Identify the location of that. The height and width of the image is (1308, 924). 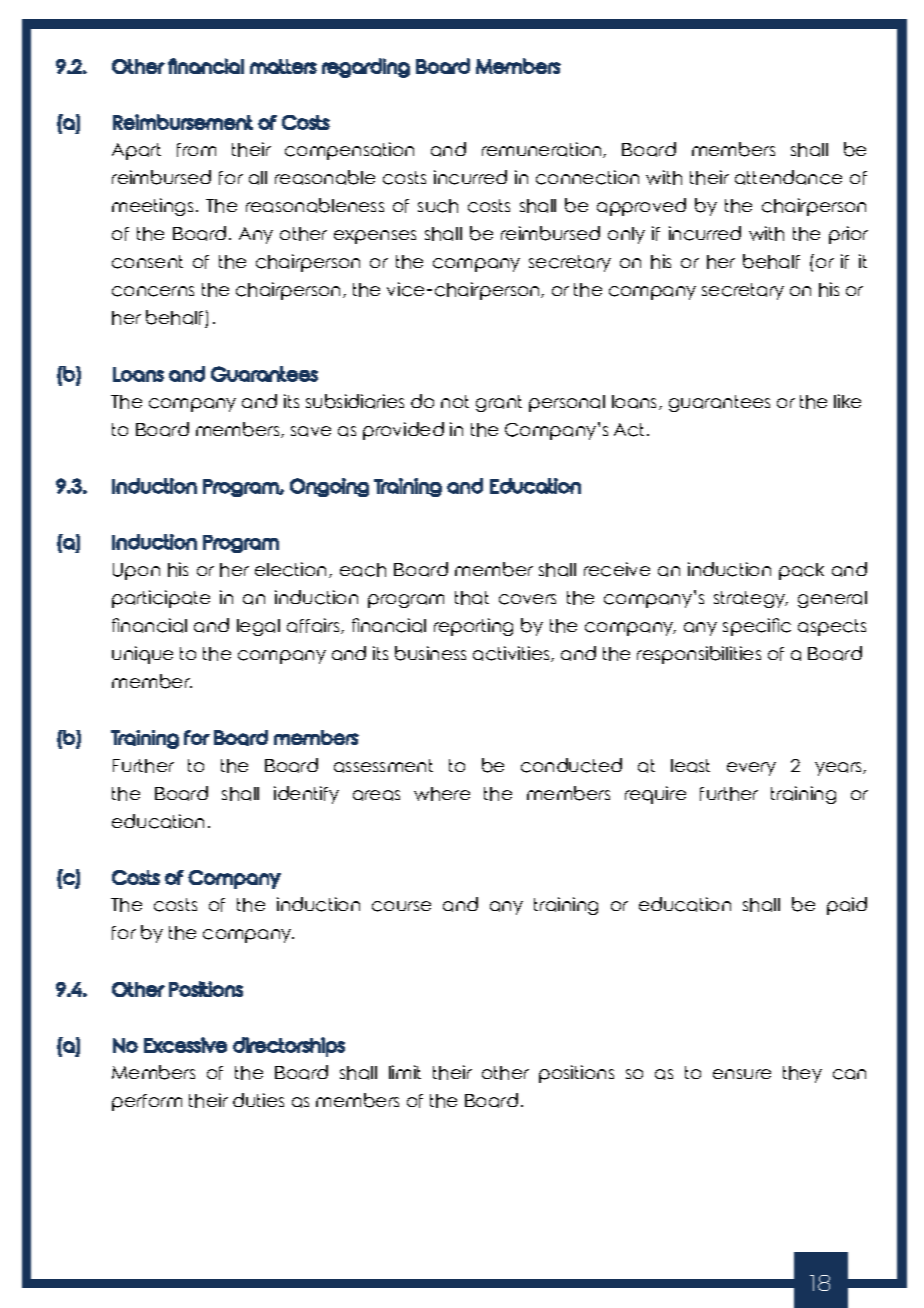
(472, 598).
